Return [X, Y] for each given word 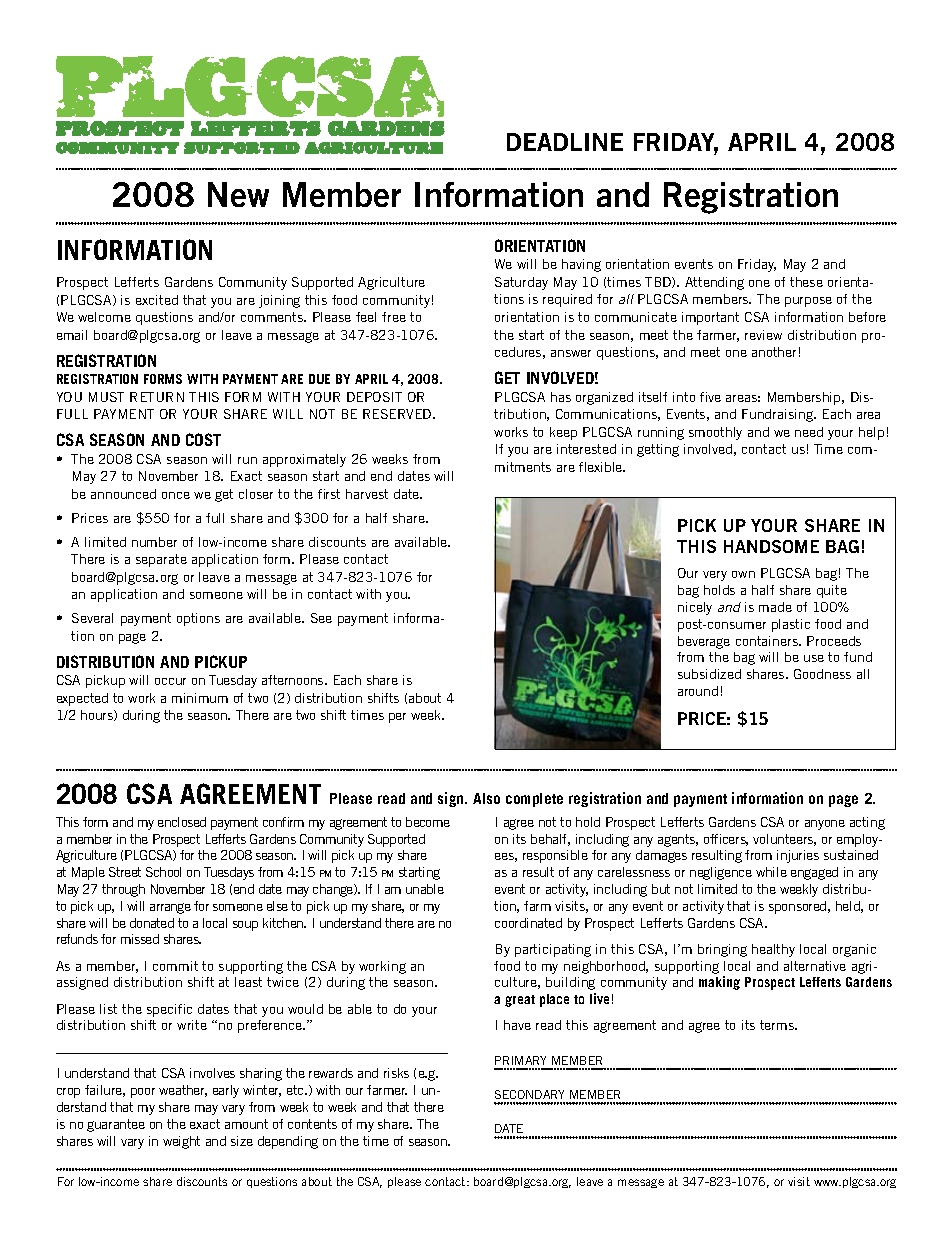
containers [768, 641]
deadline [565, 142]
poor [143, 1093]
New [238, 194]
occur [170, 681]
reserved [398, 414]
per [397, 718]
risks [396, 1073]
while [771, 872]
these [806, 282]
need [809, 432]
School [163, 872]
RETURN [157, 397]
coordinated [528, 923]
